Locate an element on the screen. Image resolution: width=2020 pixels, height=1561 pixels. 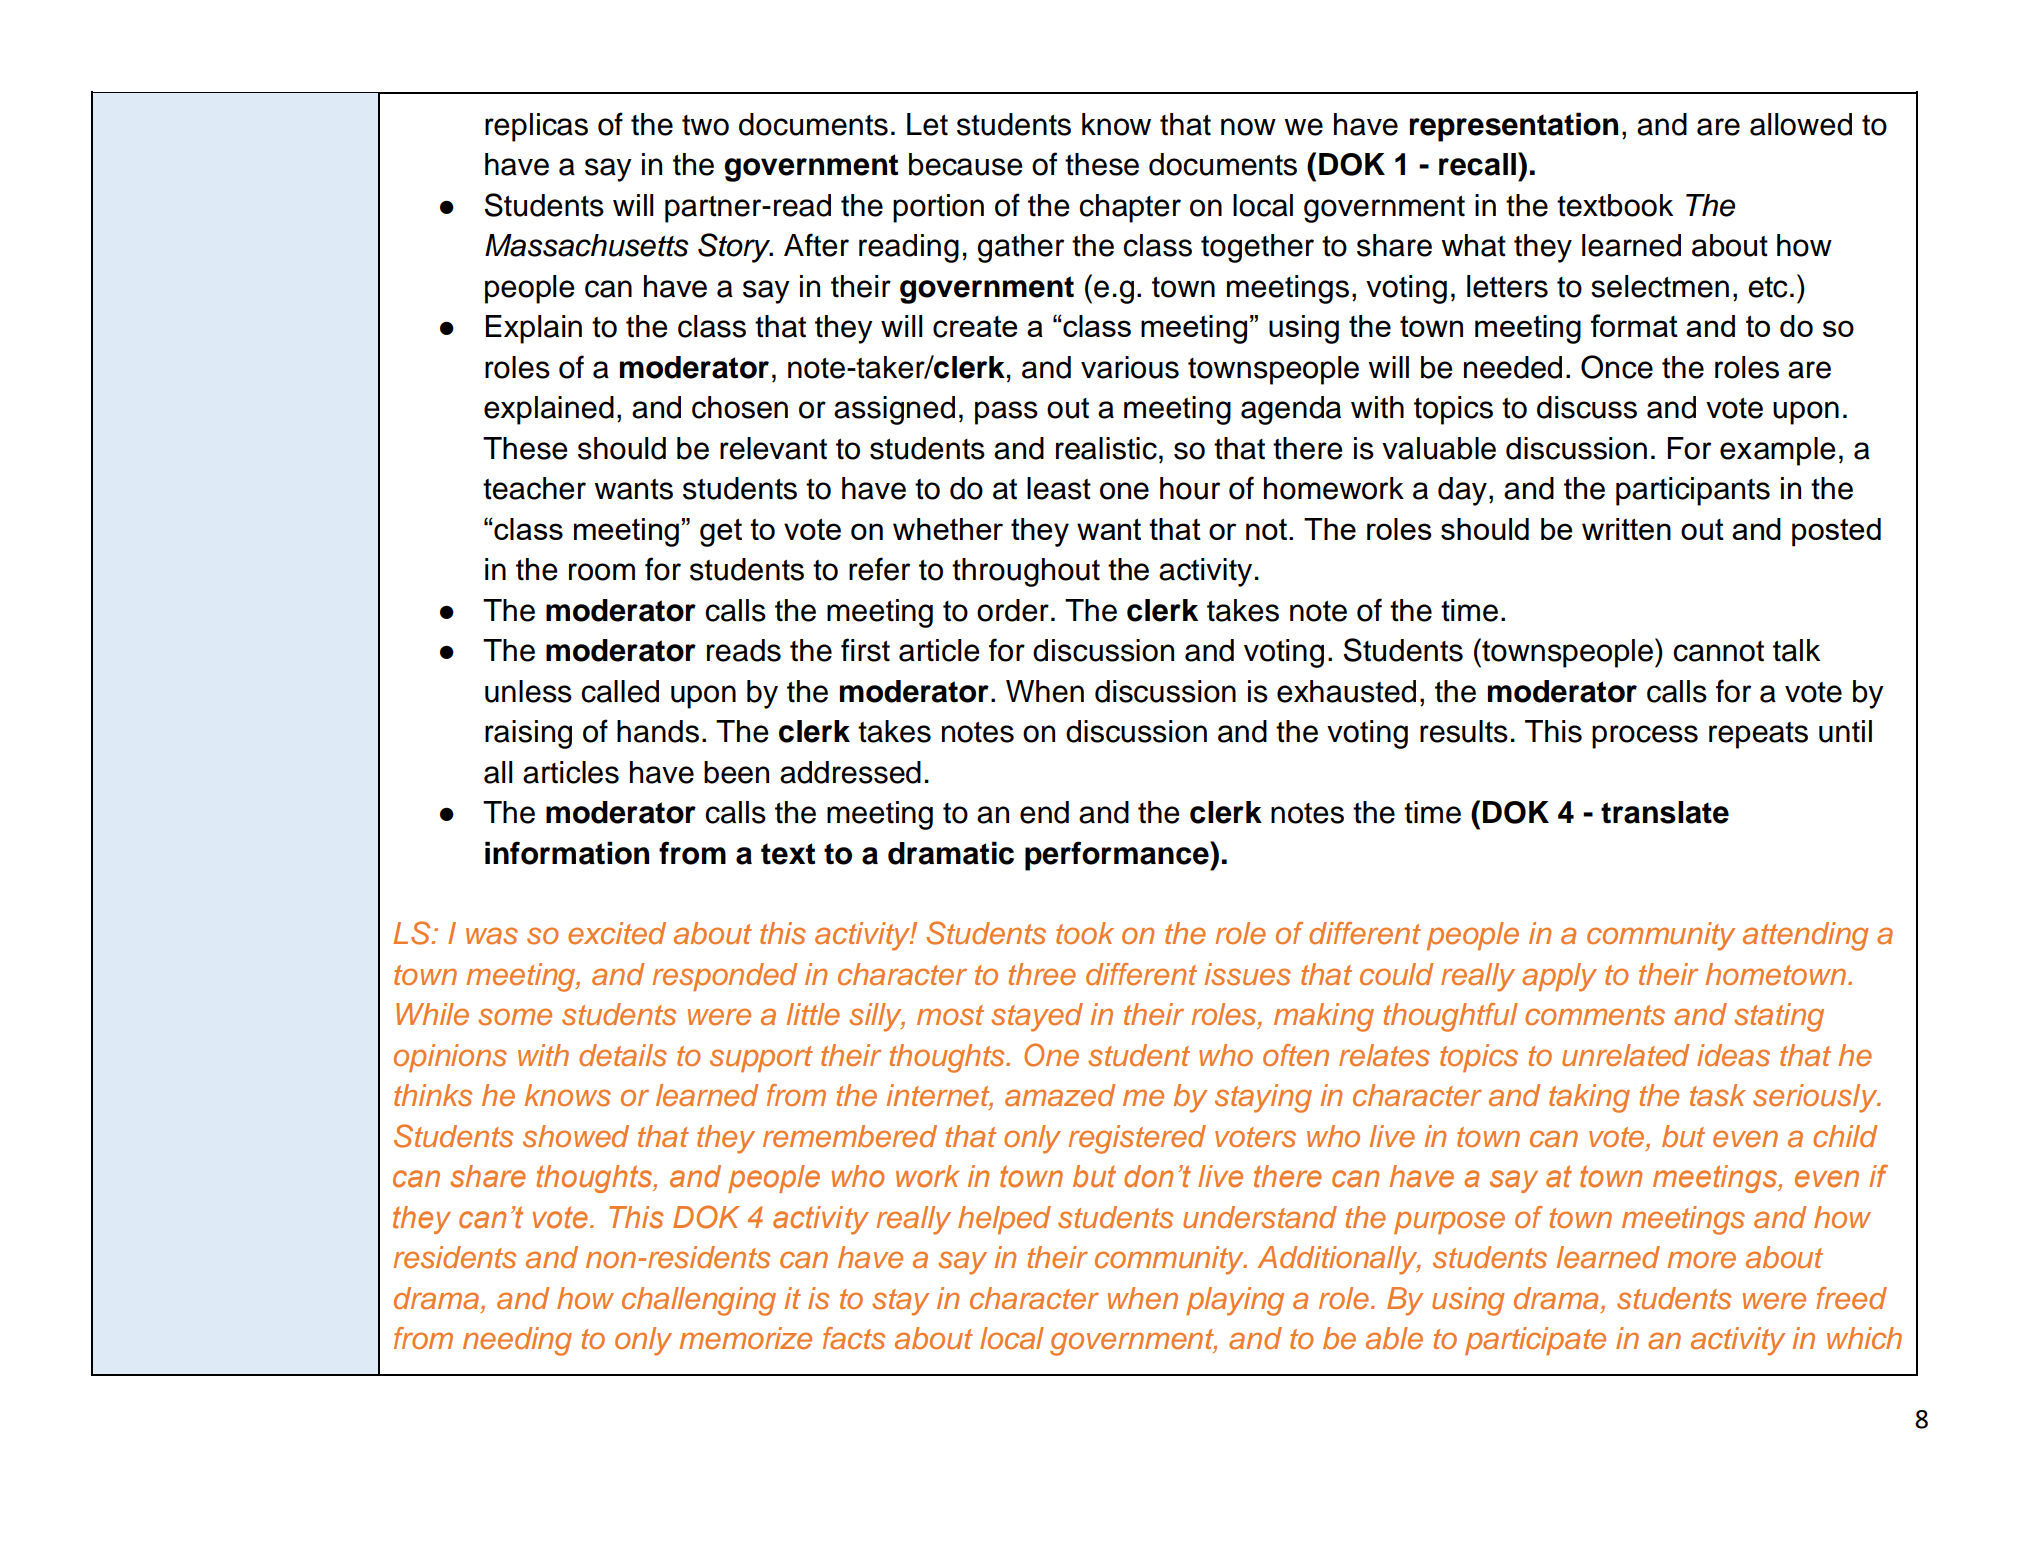
translate is located at coordinates (1665, 812).
